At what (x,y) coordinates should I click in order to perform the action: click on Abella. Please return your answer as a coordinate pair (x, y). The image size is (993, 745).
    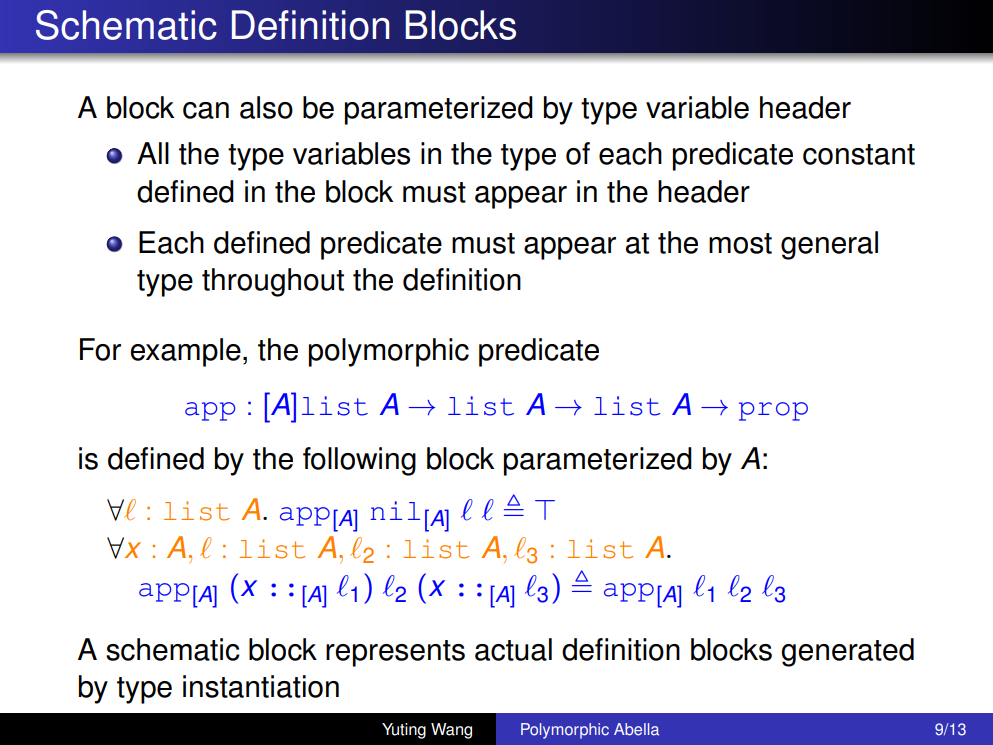
    Looking at the image, I should click on (636, 729).
